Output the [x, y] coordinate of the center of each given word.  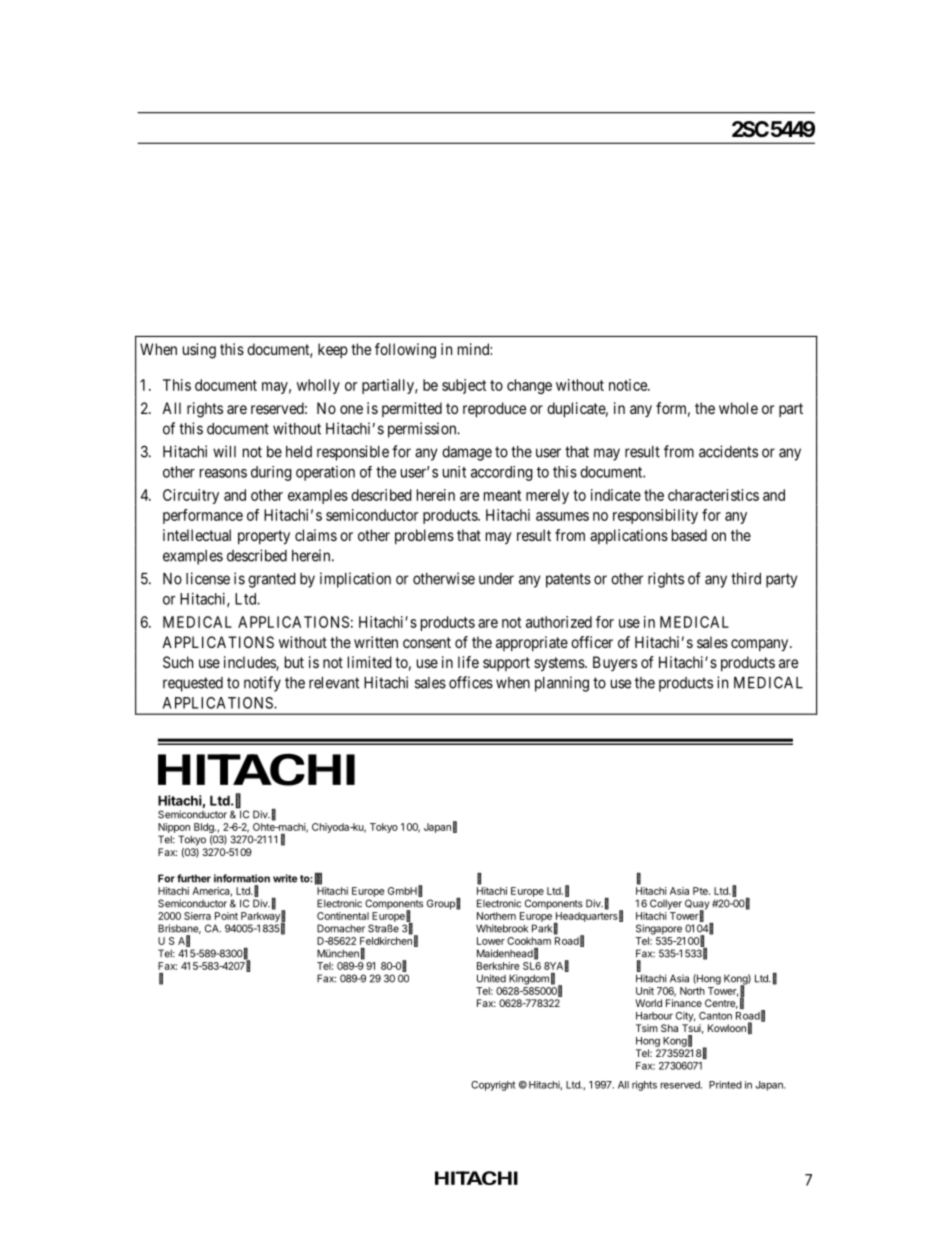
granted [272, 580]
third [746, 578]
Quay [697, 905]
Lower [491, 941]
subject [464, 386]
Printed [725, 1085]
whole [738, 408]
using [199, 351]
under [496, 579]
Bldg [205, 828]
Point [226, 916]
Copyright [493, 1086]
